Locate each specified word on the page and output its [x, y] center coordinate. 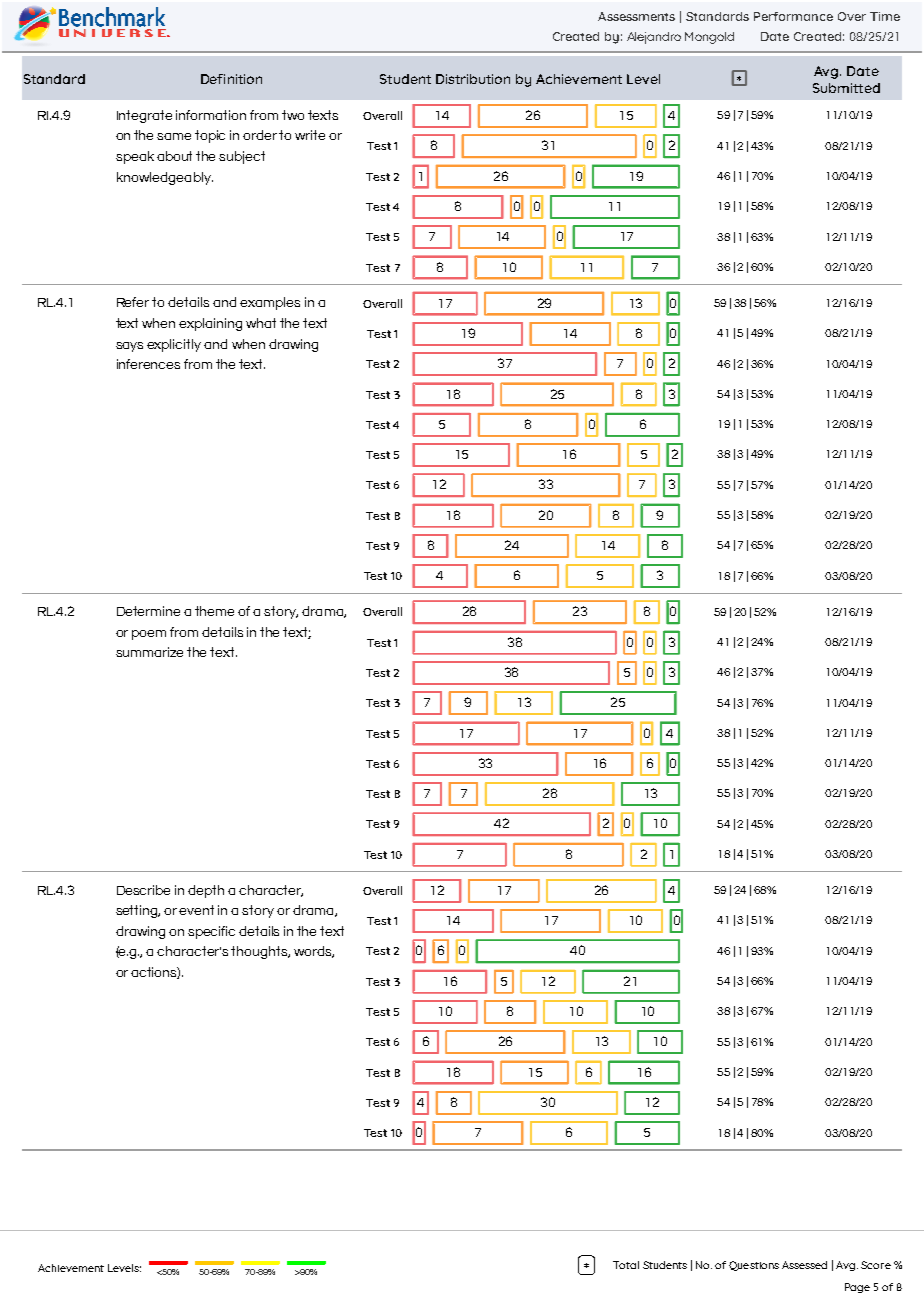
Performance [793, 16]
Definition [231, 79]
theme [214, 611]
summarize [149, 652]
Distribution [473, 79]
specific [211, 932]
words [314, 952]
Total [626, 1265]
